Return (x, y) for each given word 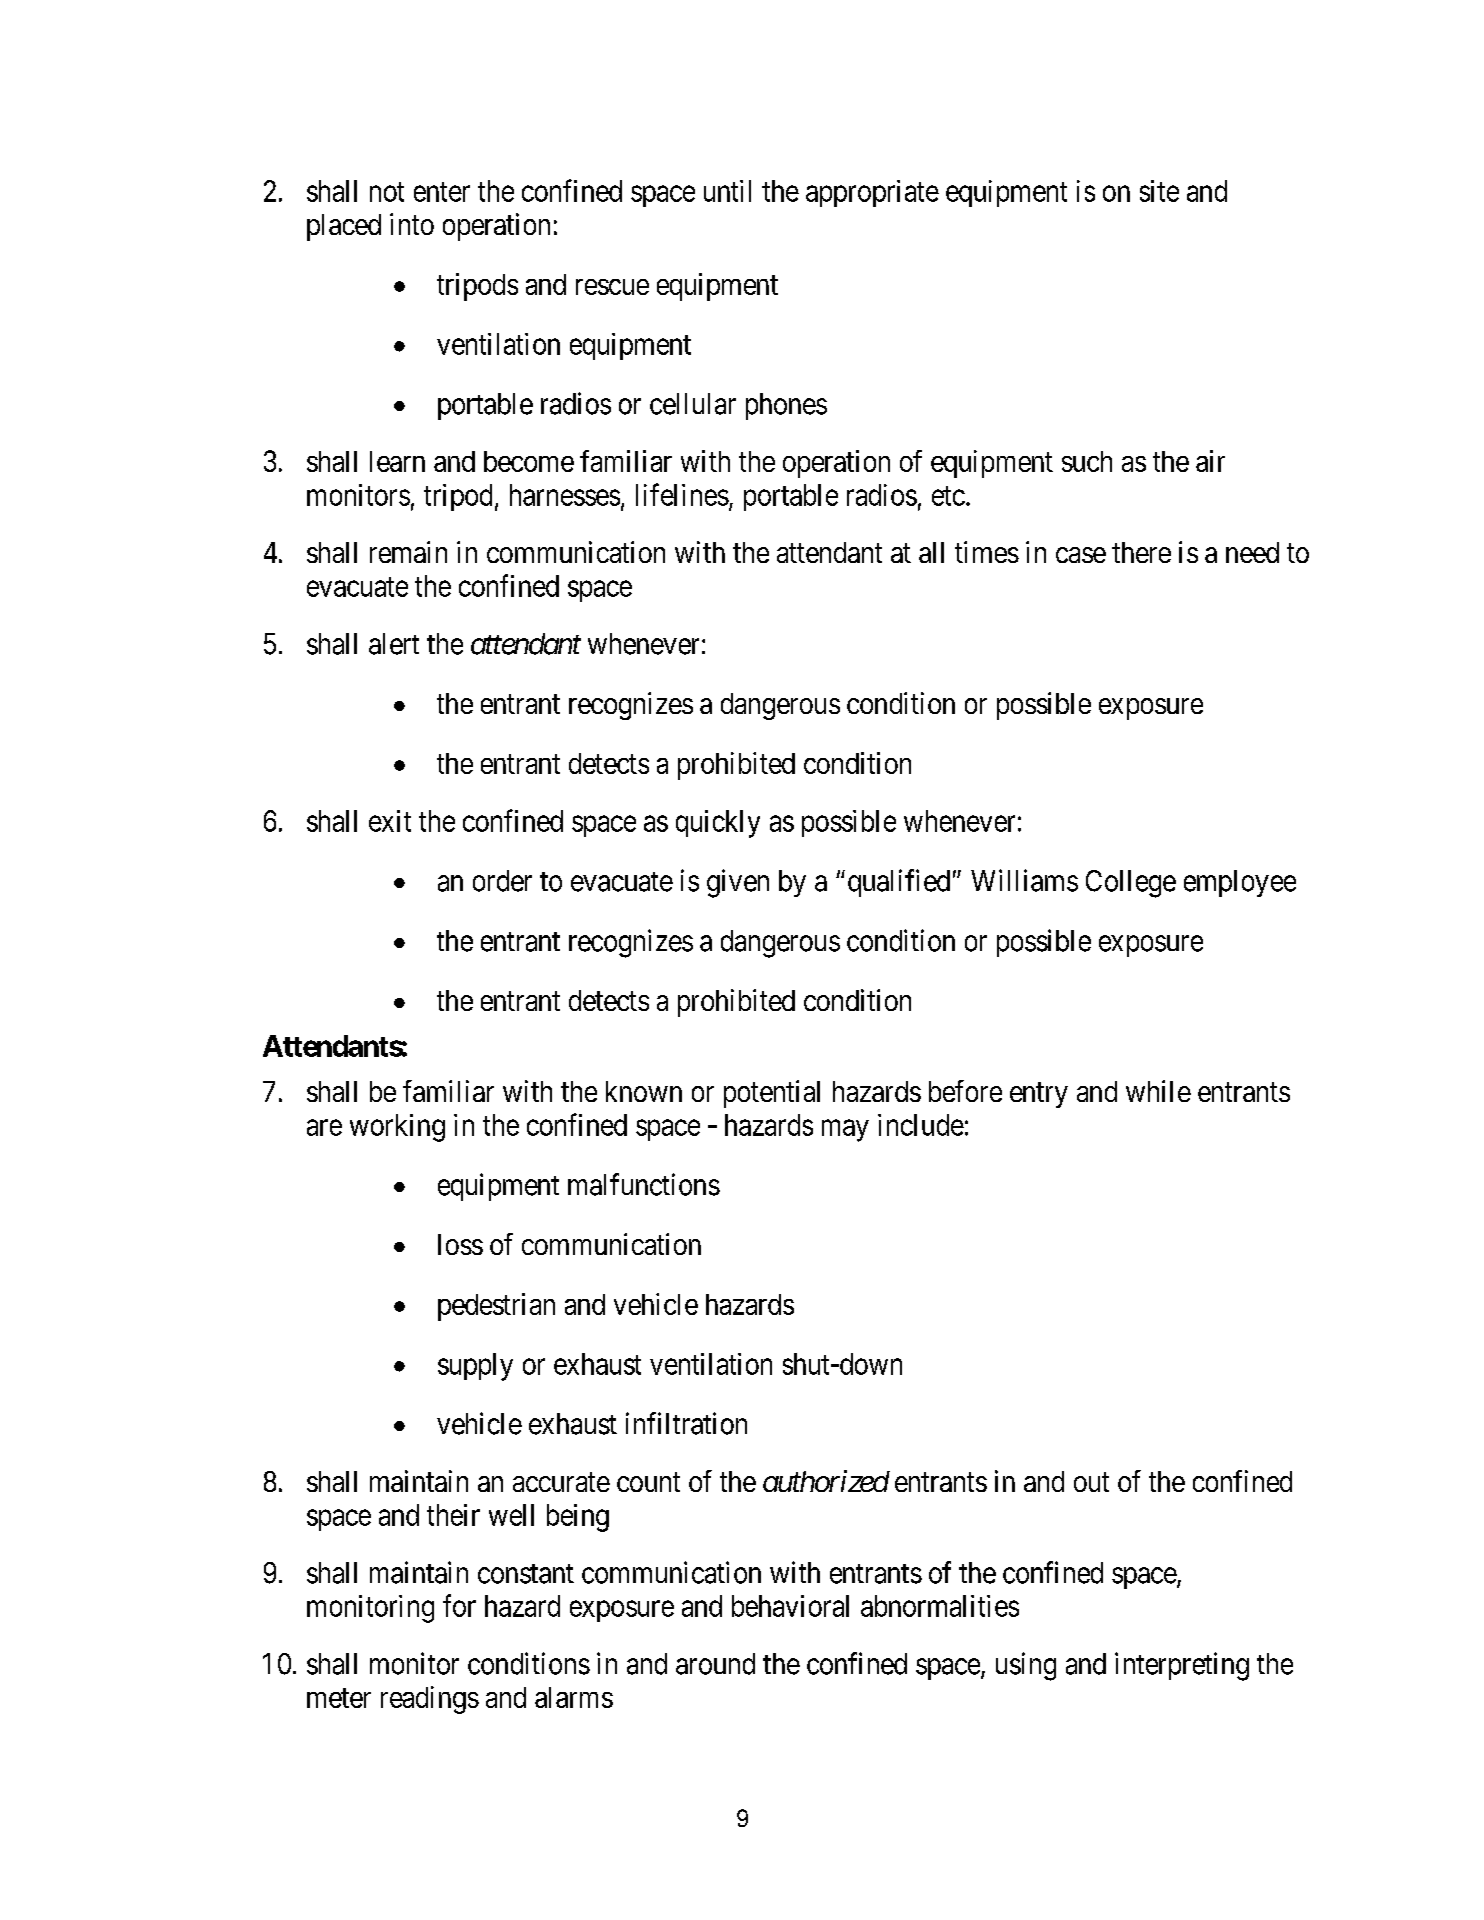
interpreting (1182, 1666)
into (412, 224)
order (502, 881)
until (727, 191)
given (738, 883)
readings (430, 1700)
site (1159, 191)
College (1131, 884)
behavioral (790, 1606)
